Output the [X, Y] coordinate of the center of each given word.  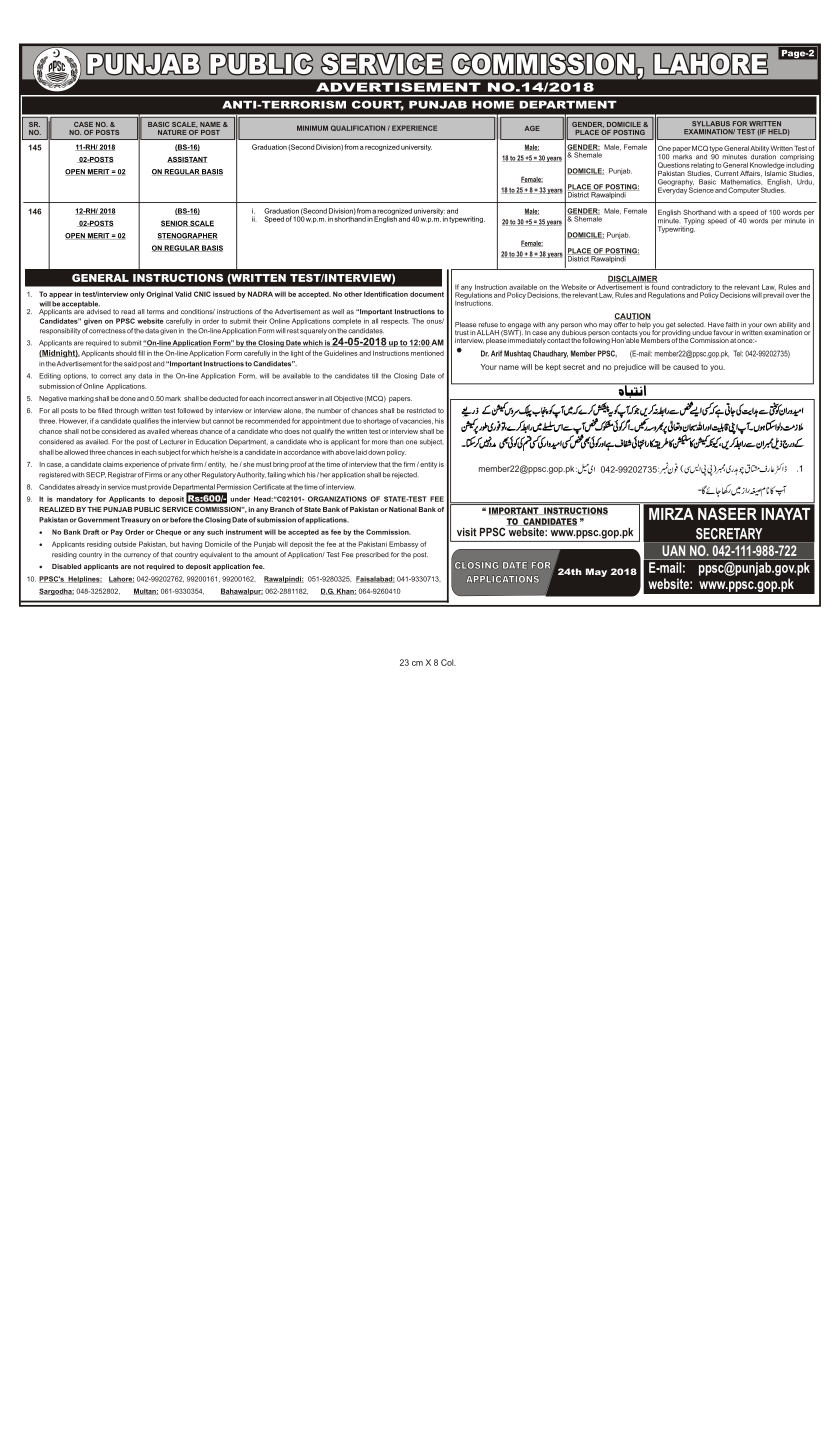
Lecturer [173, 442]
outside [125, 544]
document [427, 294]
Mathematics [741, 182]
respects [395, 322]
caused [686, 367]
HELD [779, 132]
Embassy [403, 544]
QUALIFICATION [358, 128]
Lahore [122, 579]
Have [716, 324]
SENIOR [175, 223]
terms [155, 311]
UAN [673, 550]
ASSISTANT [187, 160]
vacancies [416, 421]
